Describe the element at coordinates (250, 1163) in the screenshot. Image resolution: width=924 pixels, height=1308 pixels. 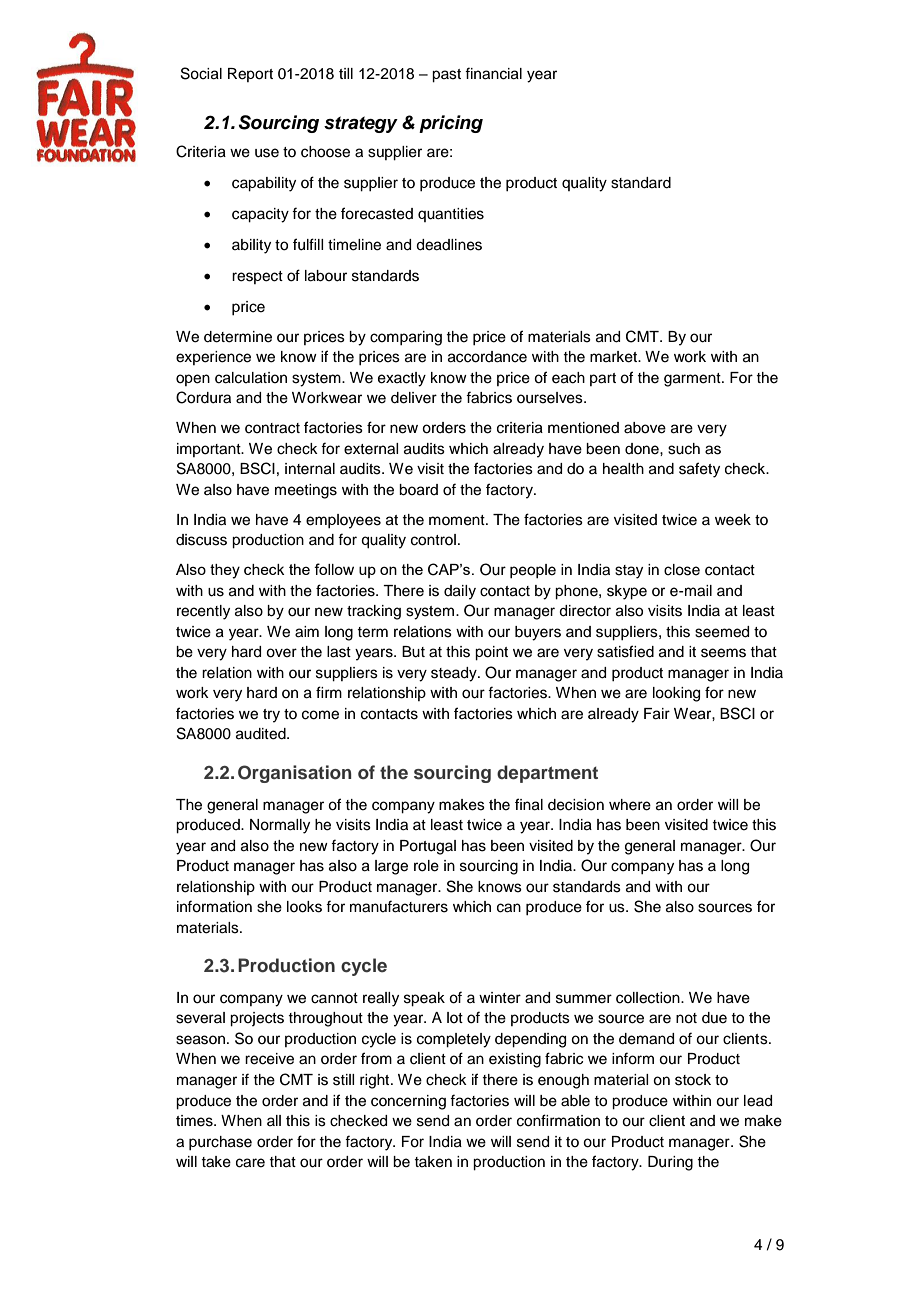
I see `care` at that location.
